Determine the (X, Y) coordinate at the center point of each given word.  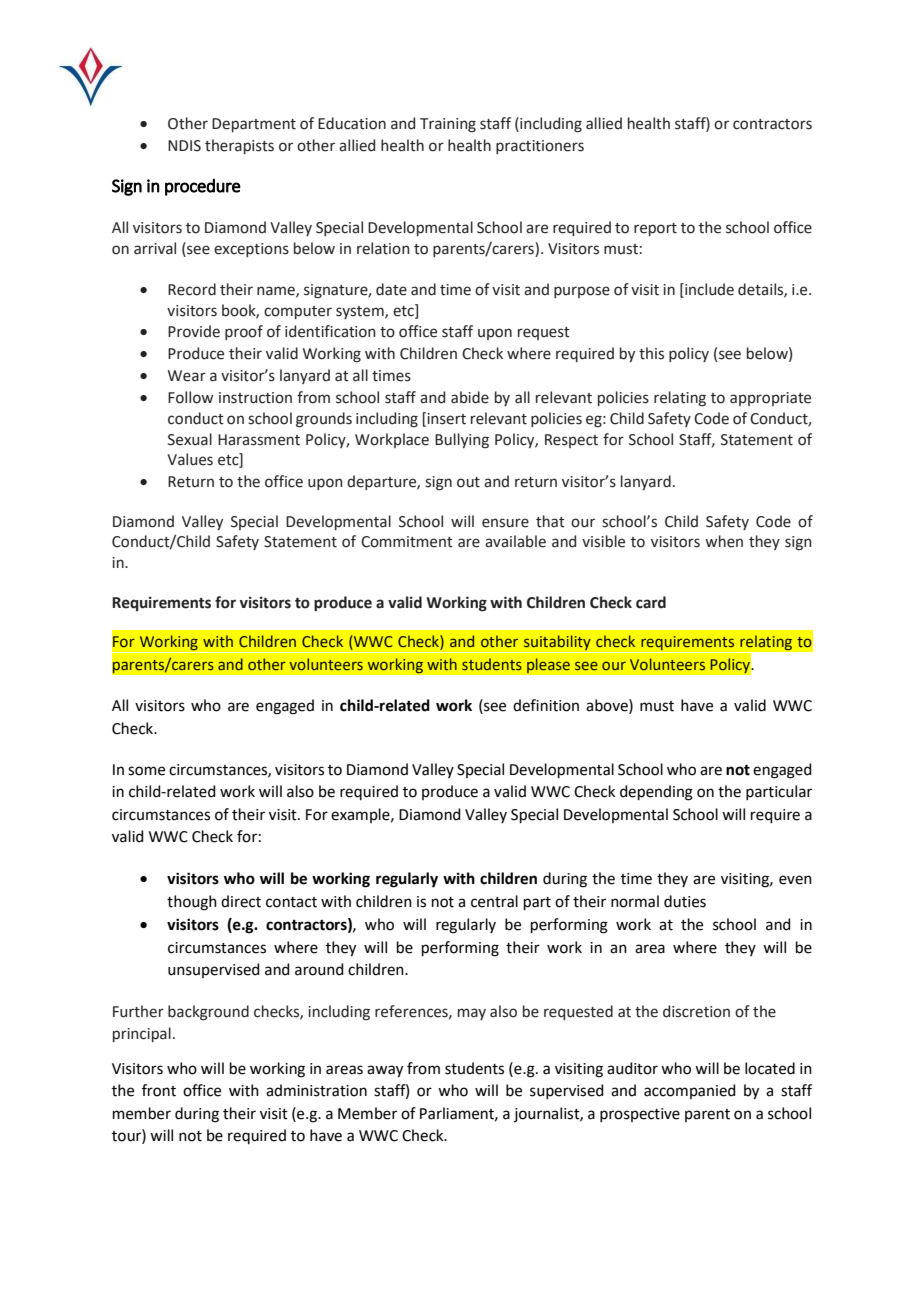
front (159, 1090)
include (708, 289)
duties (685, 901)
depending (656, 793)
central (494, 901)
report (655, 229)
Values (190, 459)
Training (448, 125)
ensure (505, 523)
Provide (194, 331)
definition (546, 705)
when (724, 541)
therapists (239, 146)
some (146, 771)
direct (241, 901)
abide (470, 397)
